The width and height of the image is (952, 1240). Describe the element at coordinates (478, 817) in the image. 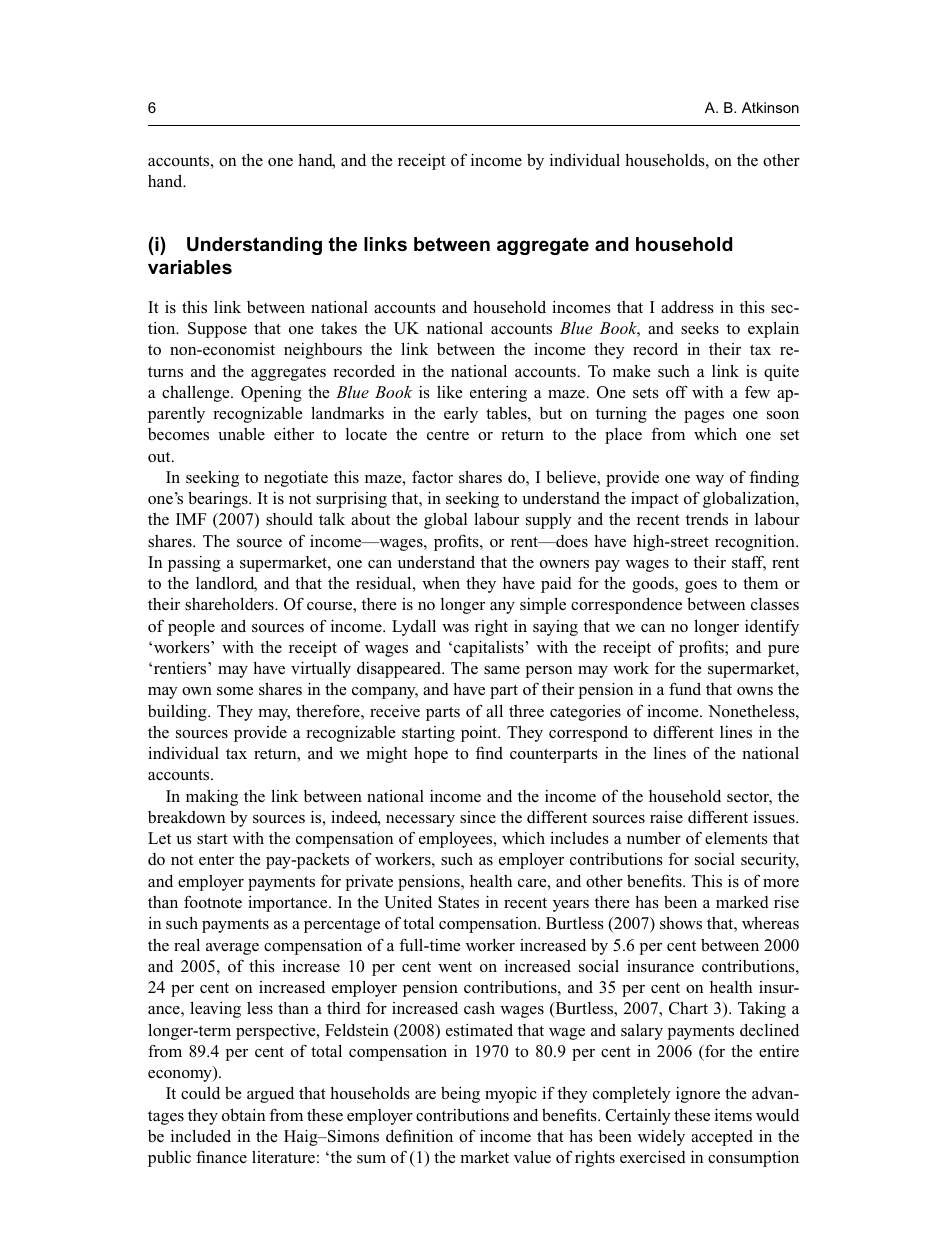

I see `since` at that location.
